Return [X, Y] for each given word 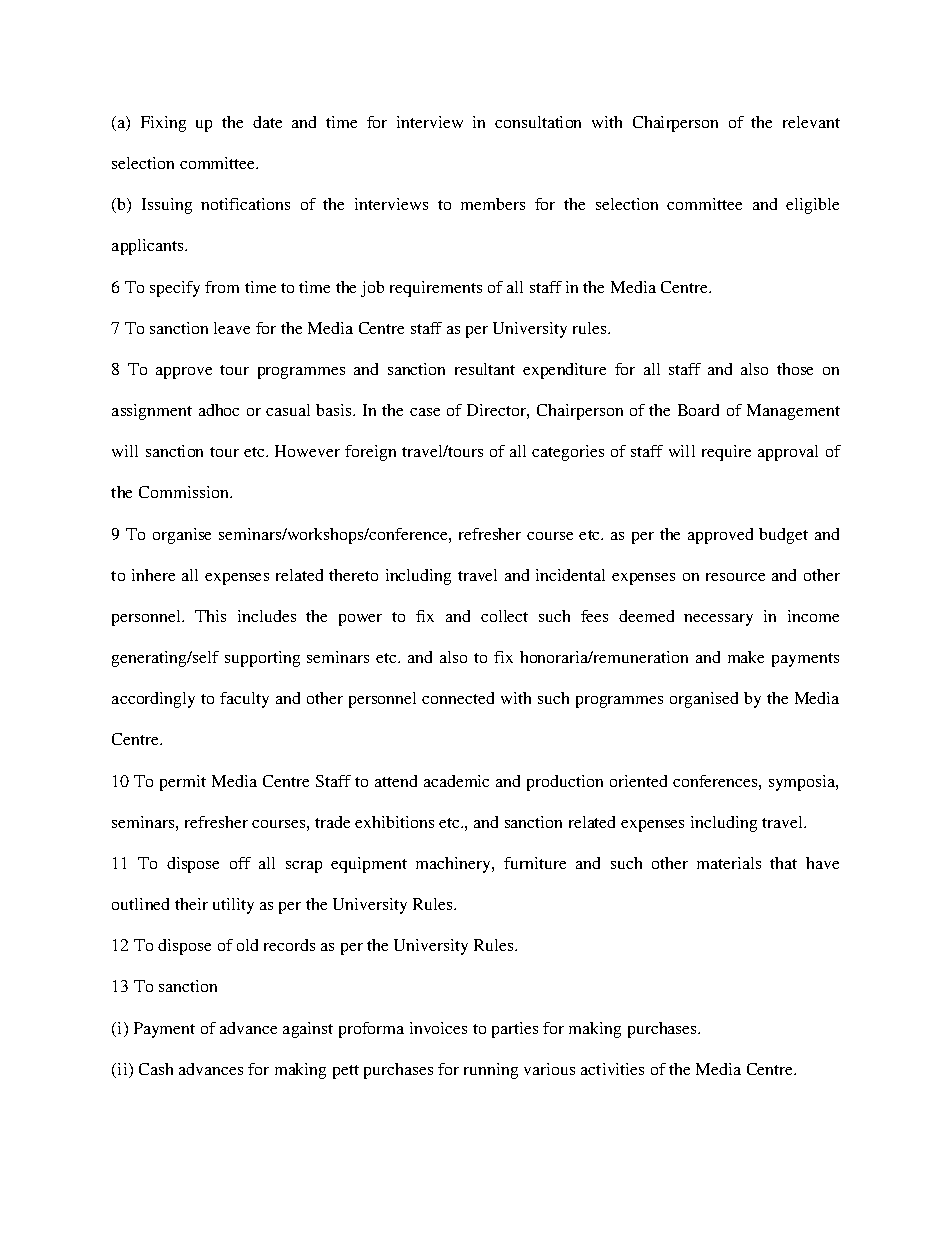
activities [612, 1069]
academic [456, 781]
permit [183, 783]
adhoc [219, 410]
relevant [811, 122]
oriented [638, 781]
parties [515, 1030]
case [425, 412]
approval [788, 453]
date [267, 122]
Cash [156, 1069]
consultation [538, 122]
